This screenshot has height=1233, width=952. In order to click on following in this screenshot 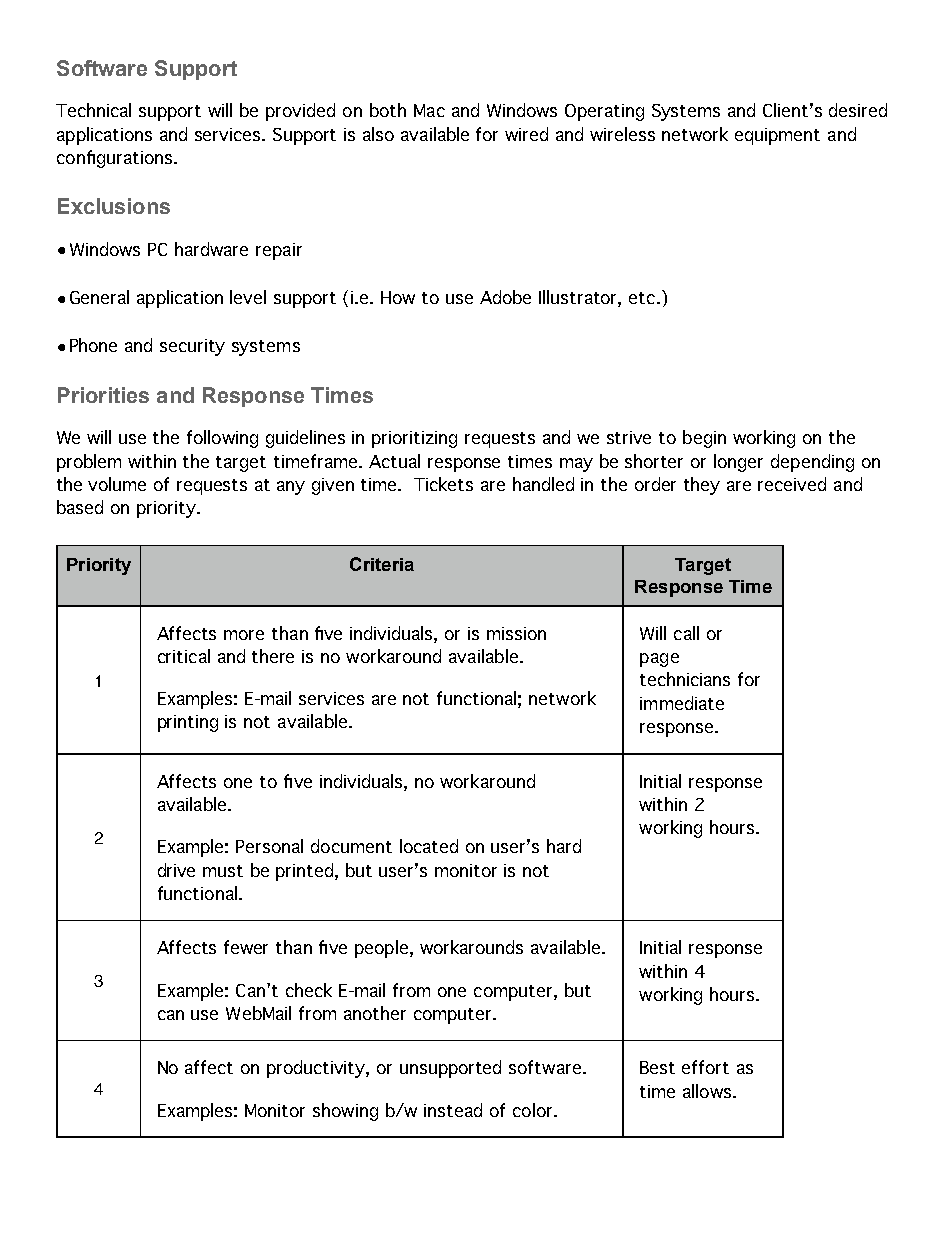, I will do `click(222, 439)`.
